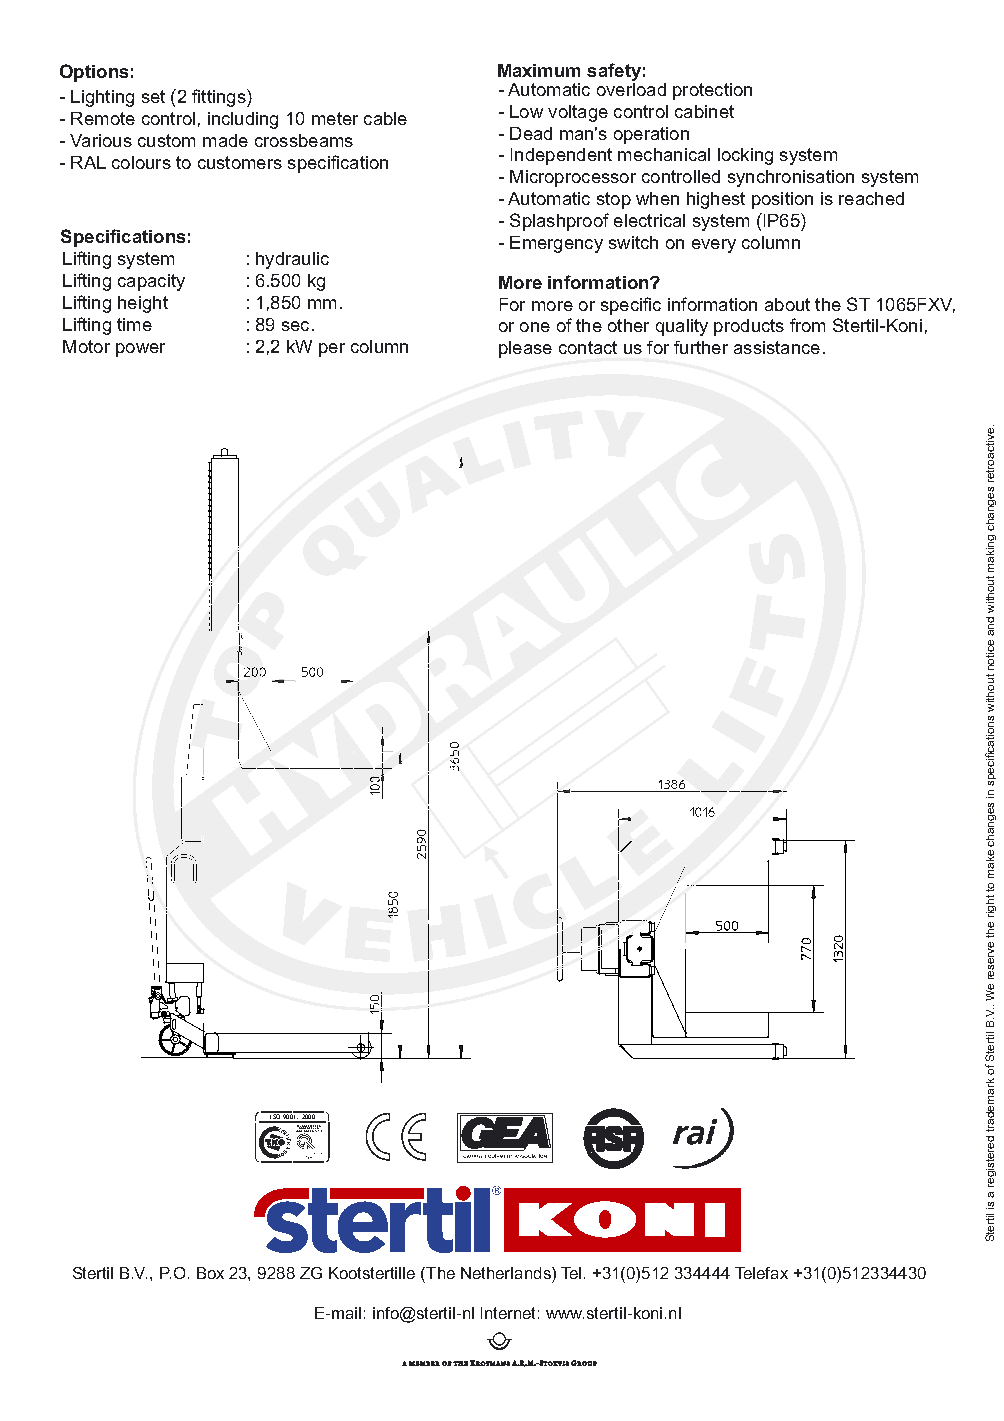 This image has height=1421, width=1004. What do you see at coordinates (525, 349) in the image?
I see `please` at bounding box center [525, 349].
